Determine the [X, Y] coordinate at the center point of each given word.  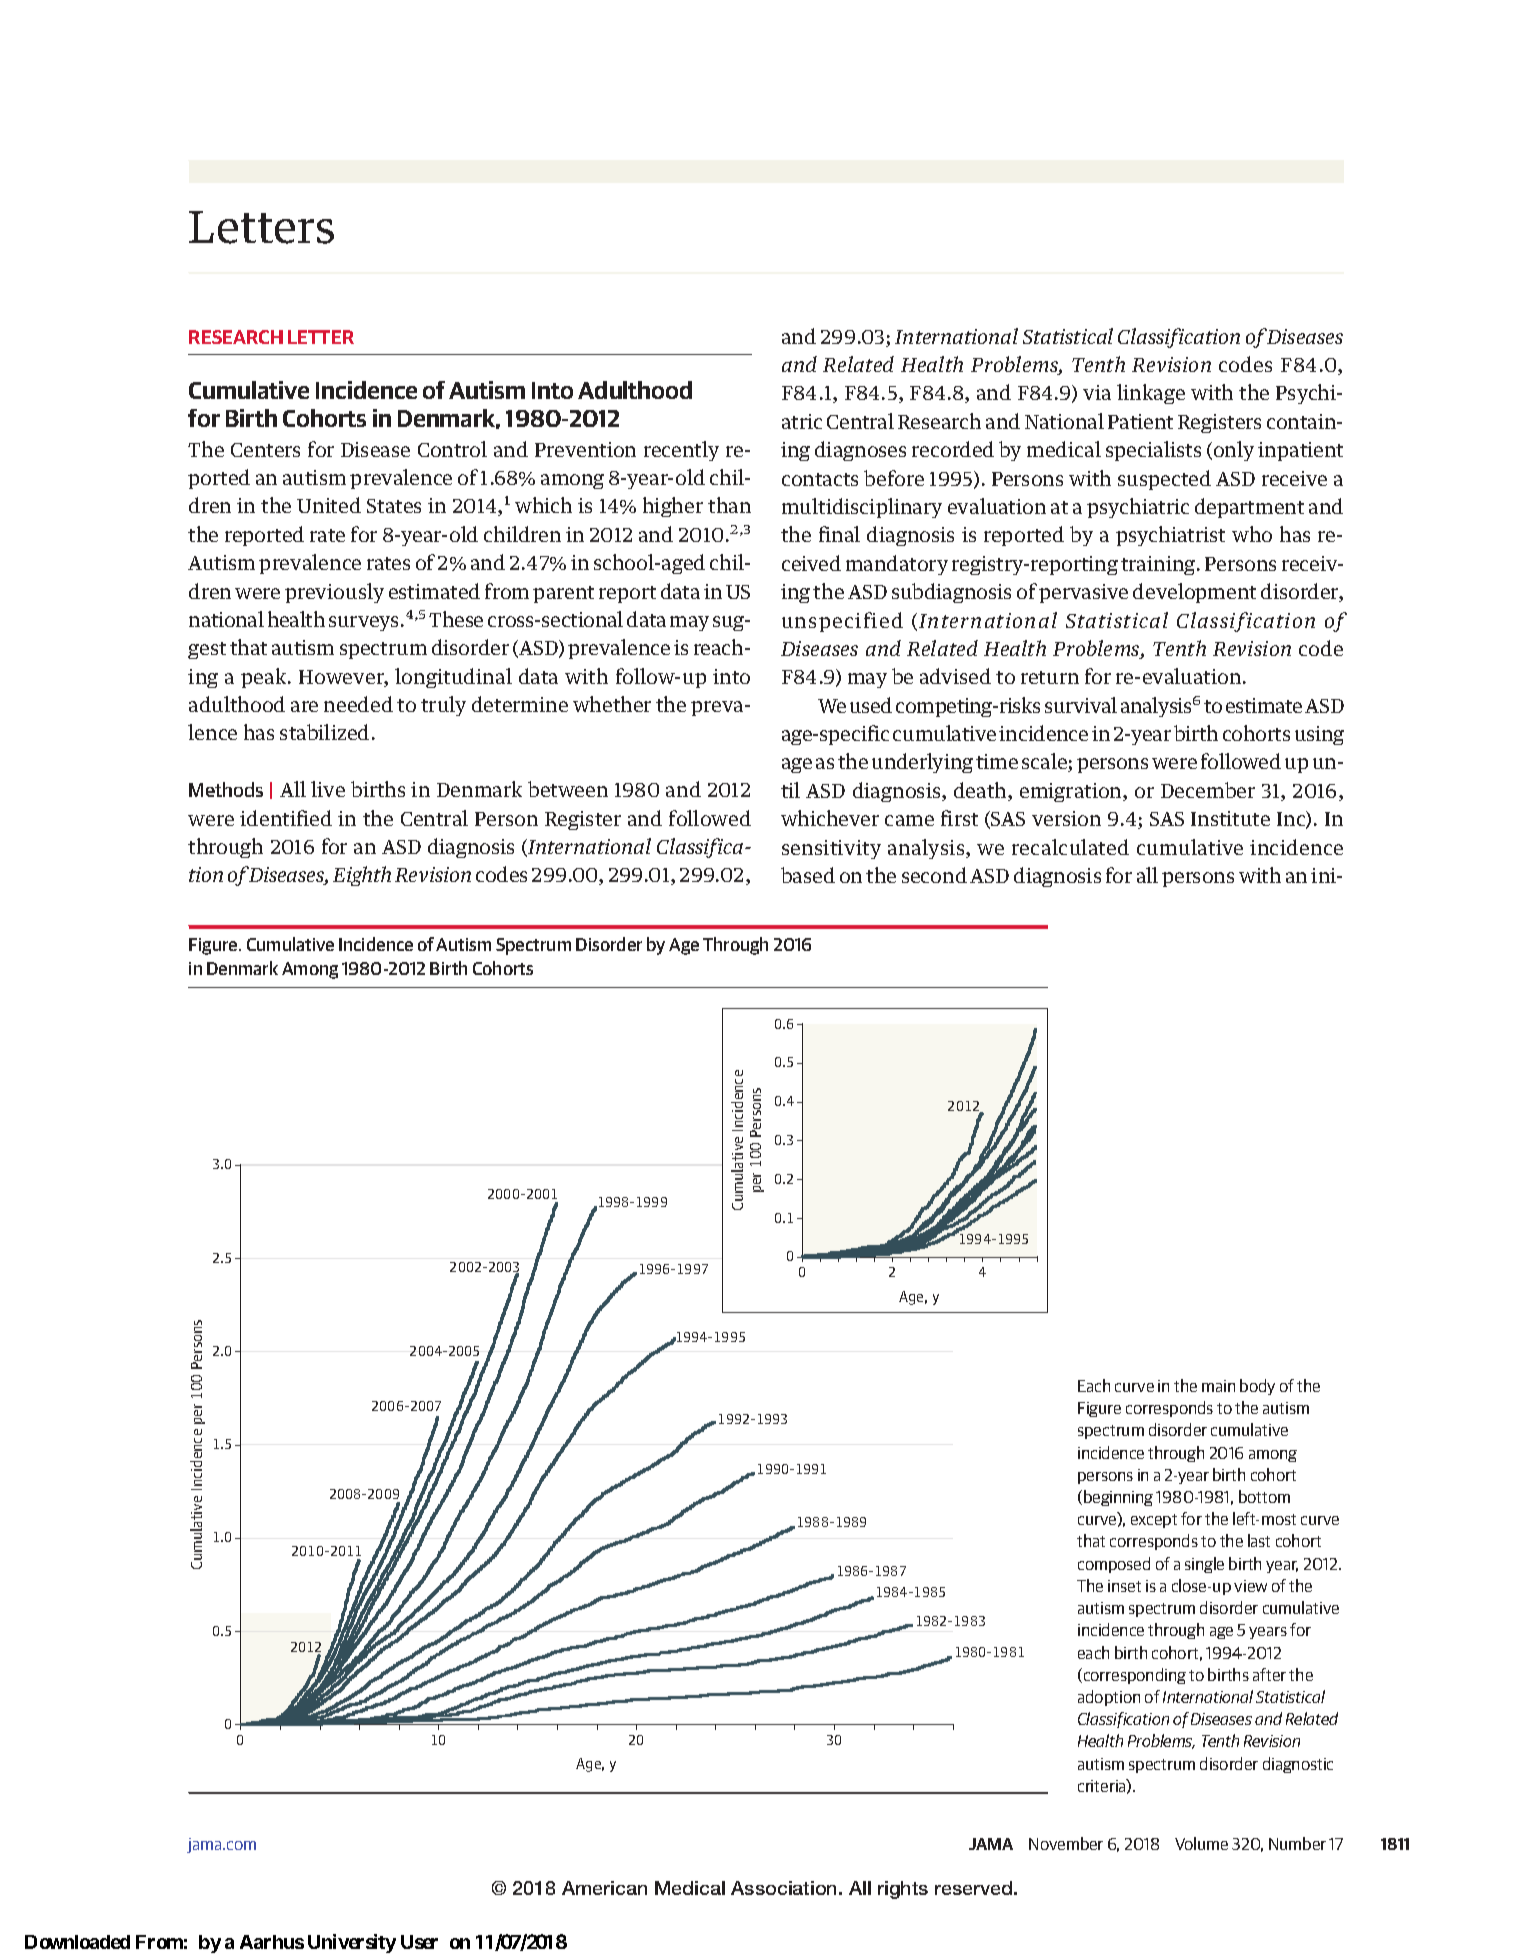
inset [1124, 1586]
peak [265, 678]
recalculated [1070, 847]
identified [286, 818]
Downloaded [77, 1942]
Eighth [362, 876]
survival [1081, 705]
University [352, 1943]
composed [1114, 1565]
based [808, 875]
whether [612, 704]
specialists [1153, 451]
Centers [265, 450]
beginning [1118, 1498]
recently [681, 451]
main [1218, 1386]
